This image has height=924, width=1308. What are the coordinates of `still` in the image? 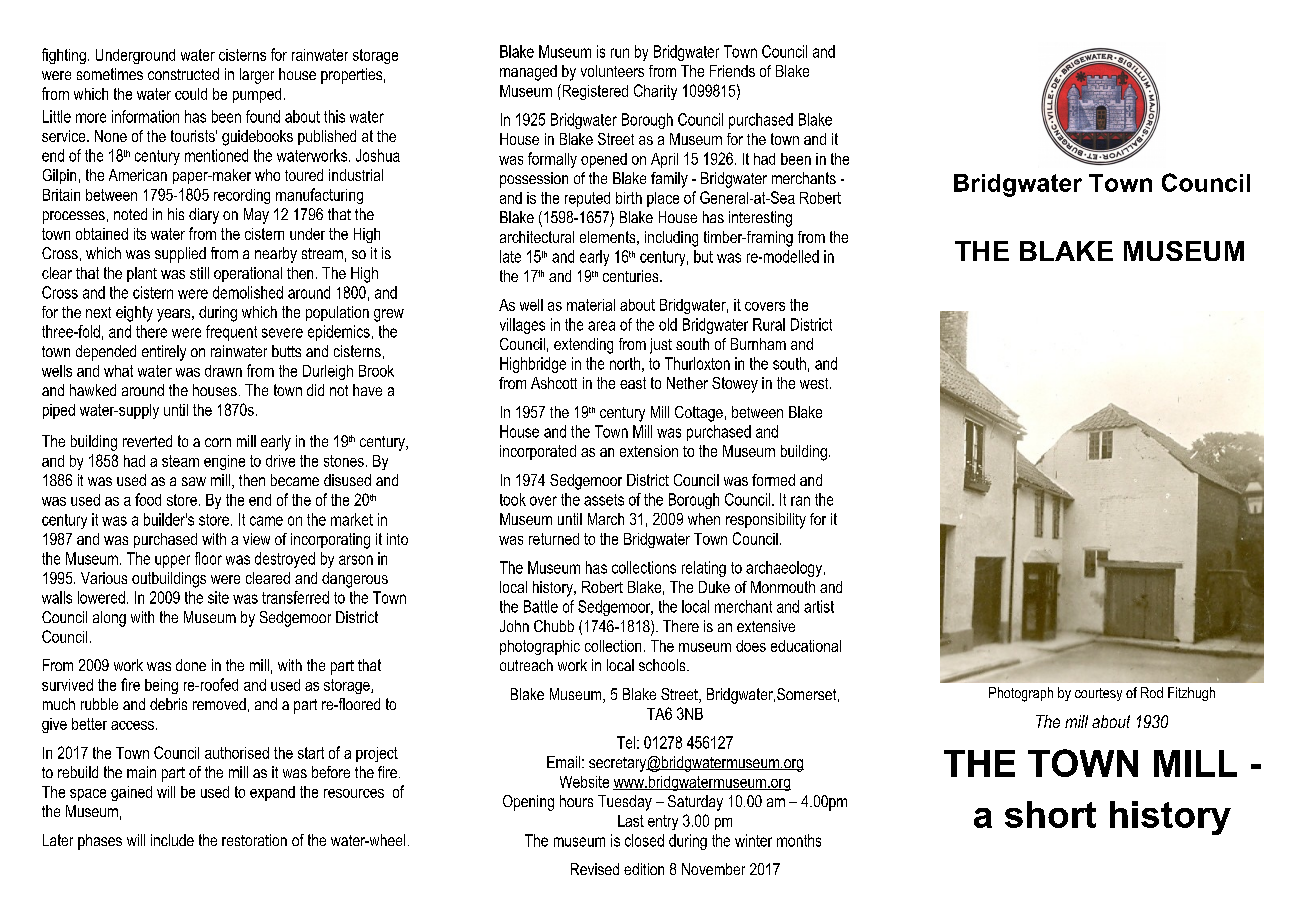 It's located at (199, 273).
